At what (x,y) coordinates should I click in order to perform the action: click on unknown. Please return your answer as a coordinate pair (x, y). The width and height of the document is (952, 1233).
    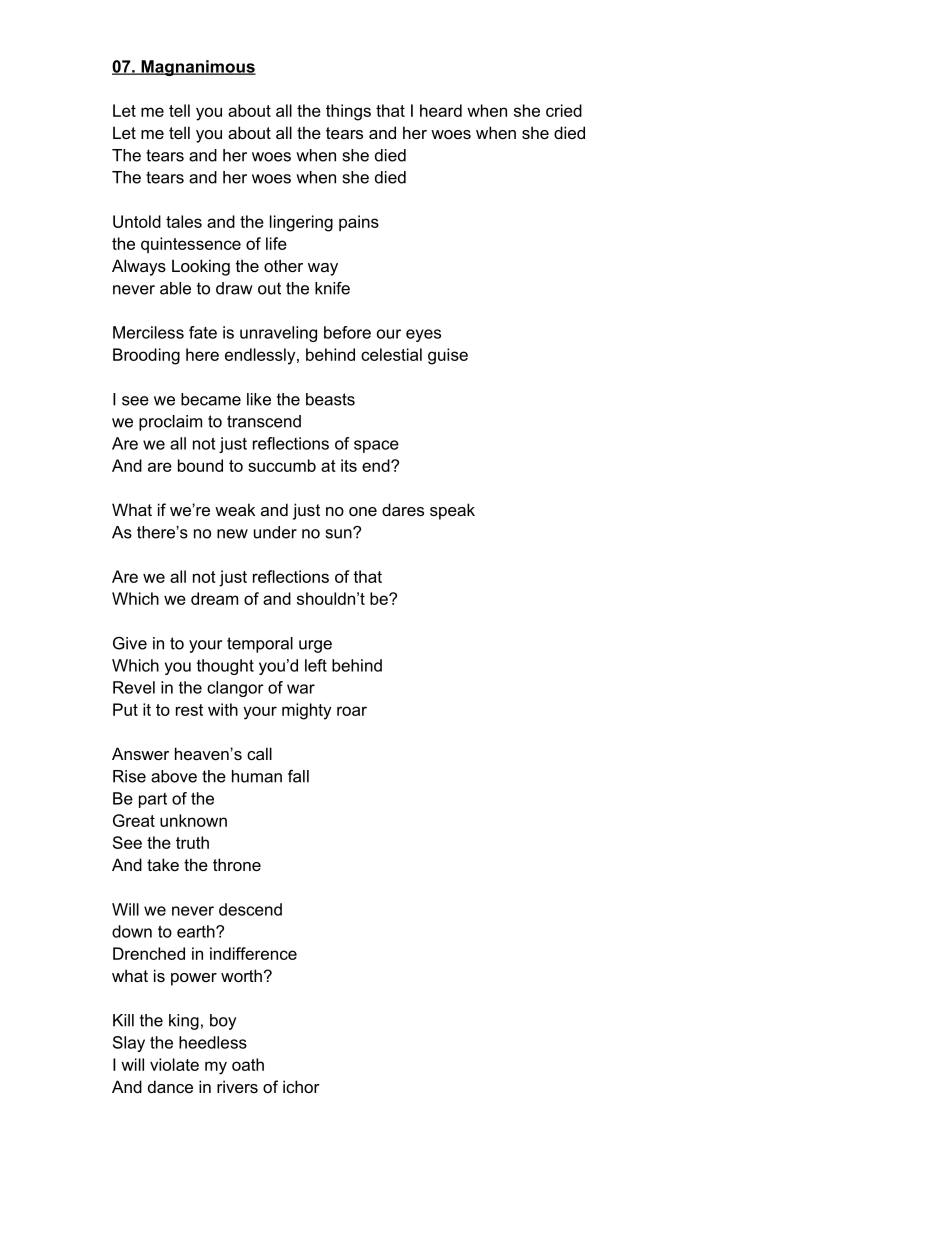
    Looking at the image, I should click on (193, 820).
